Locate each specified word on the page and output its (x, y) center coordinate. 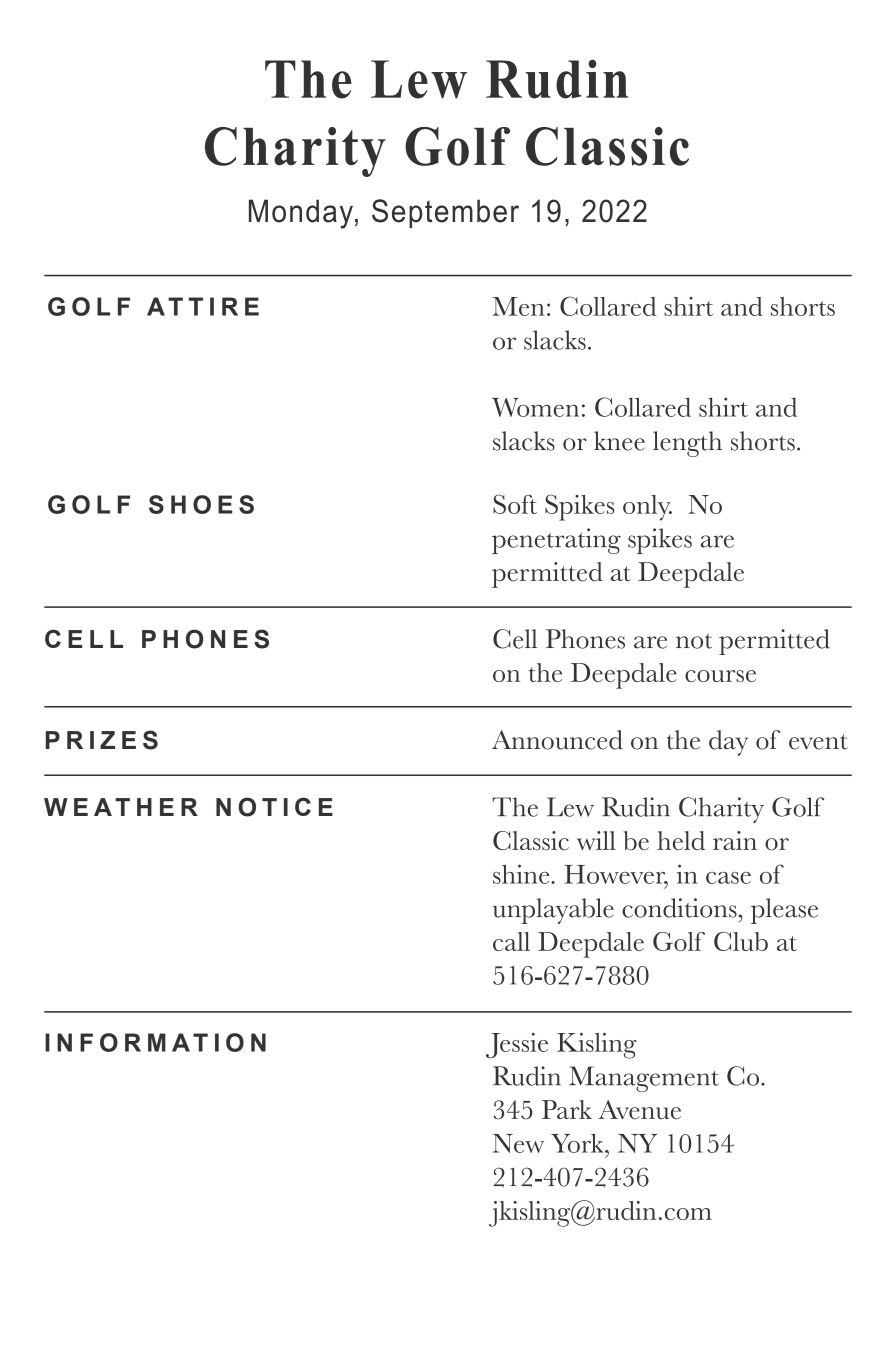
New (518, 1143)
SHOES (201, 504)
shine (522, 874)
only (647, 508)
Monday (301, 214)
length (687, 444)
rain (735, 840)
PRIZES (102, 740)
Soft (515, 504)
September (445, 213)
